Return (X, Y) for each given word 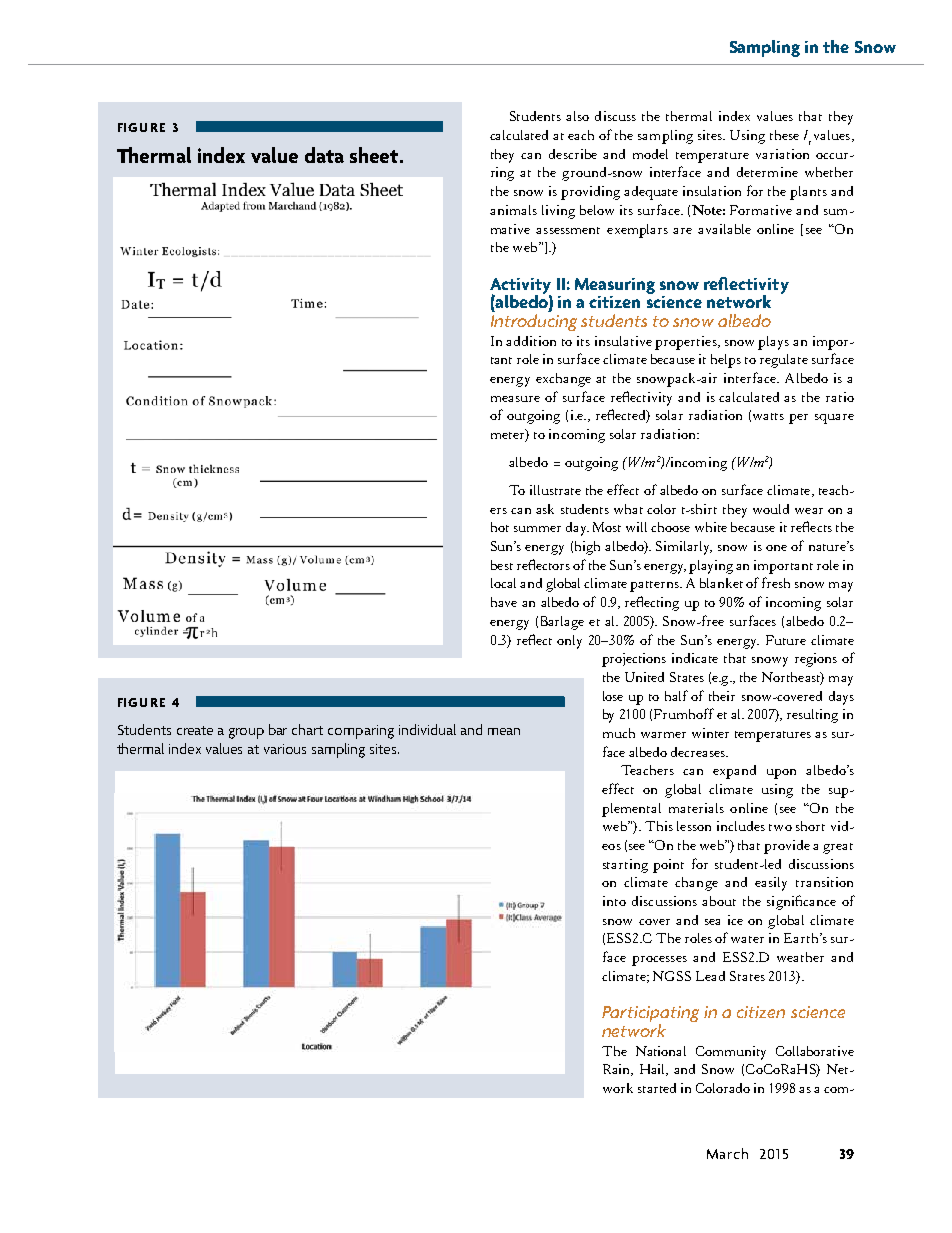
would (771, 509)
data (324, 155)
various (285, 749)
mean (504, 731)
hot (500, 527)
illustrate (555, 490)
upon (781, 774)
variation (782, 154)
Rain (617, 1070)
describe (573, 154)
